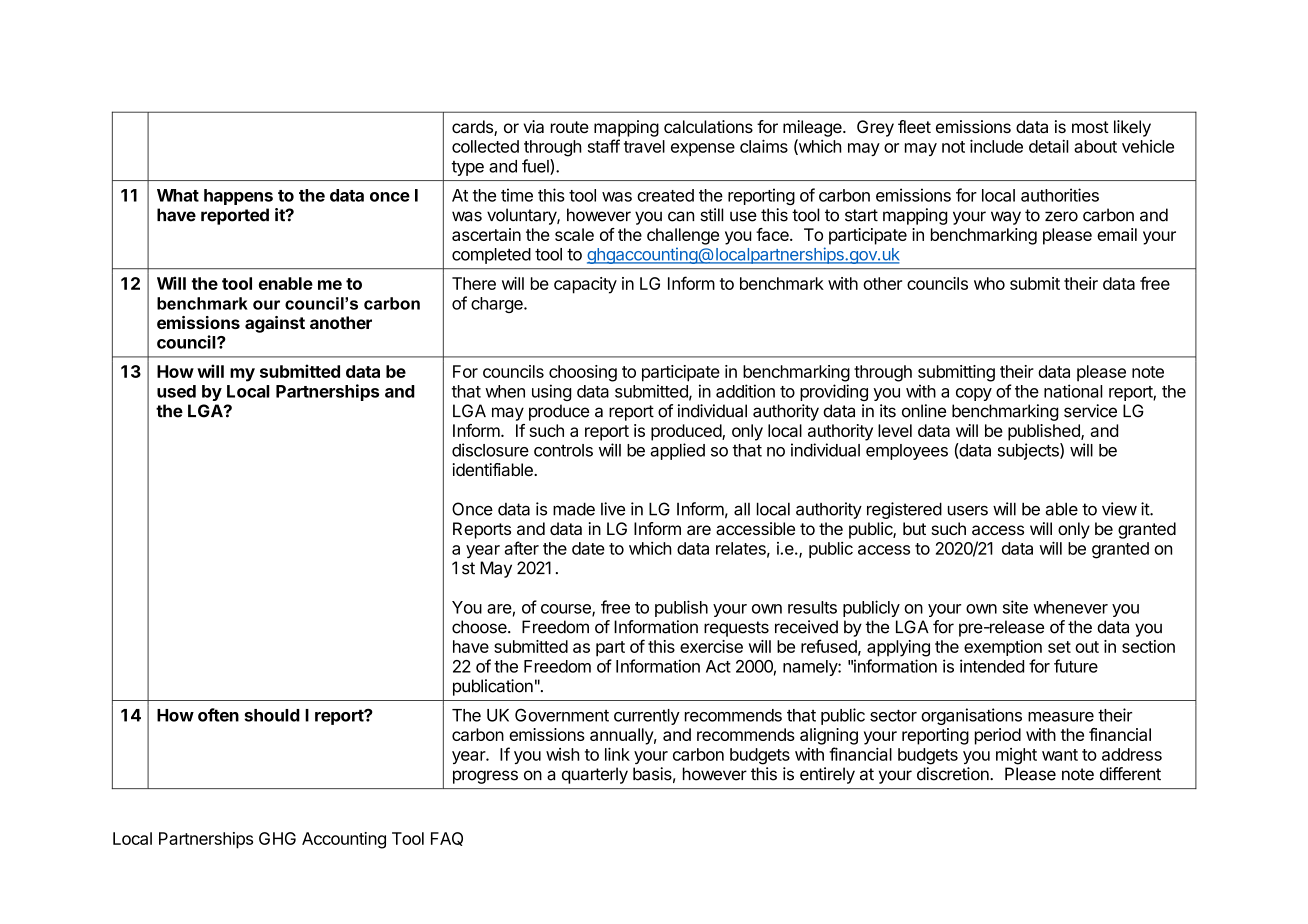 This screenshot has height=924, width=1308. Describe the element at coordinates (644, 146) in the screenshot. I see `travel` at that location.
